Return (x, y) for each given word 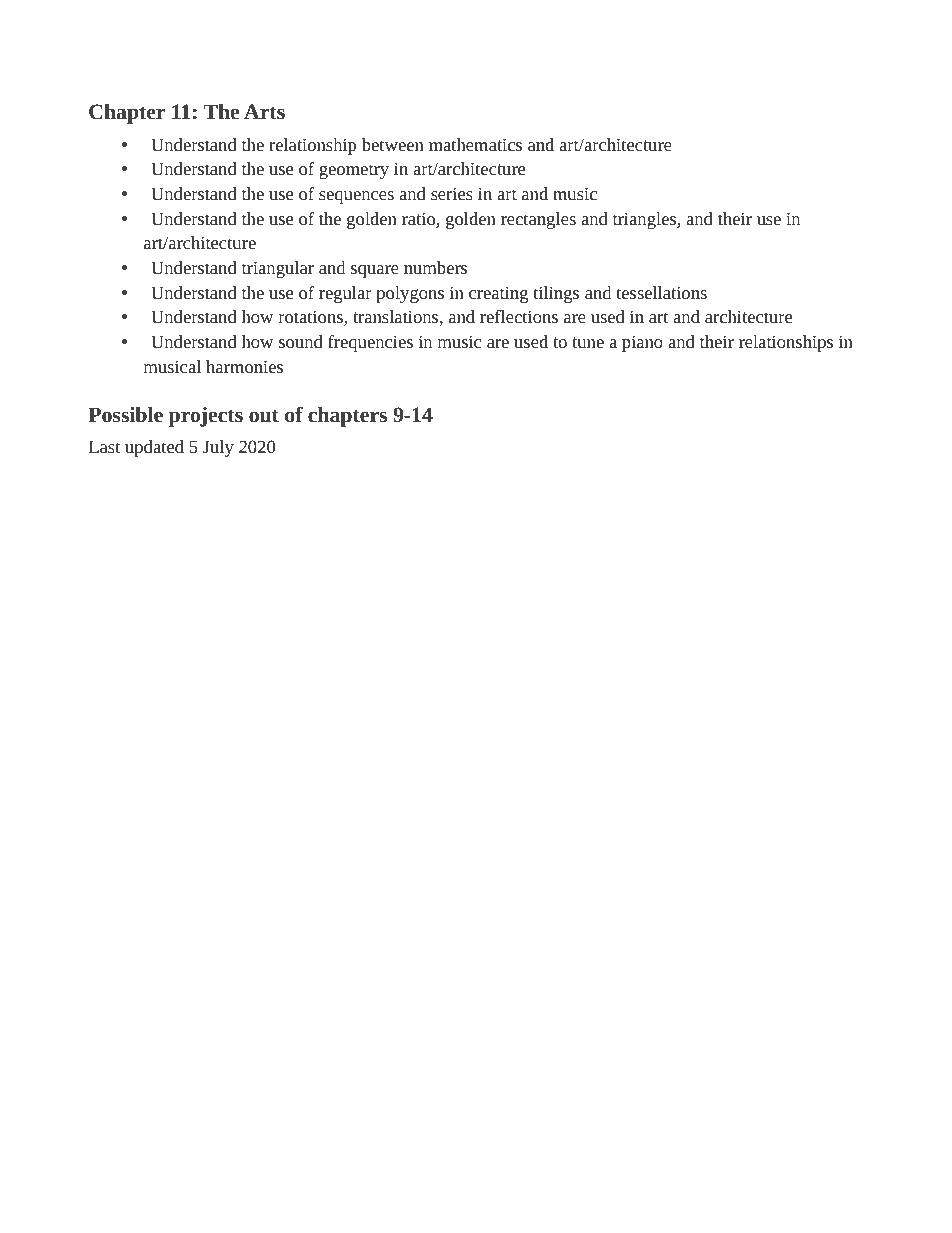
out (264, 416)
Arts (264, 111)
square (375, 271)
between (393, 144)
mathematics (475, 144)
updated (154, 448)
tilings (556, 294)
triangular (278, 269)
